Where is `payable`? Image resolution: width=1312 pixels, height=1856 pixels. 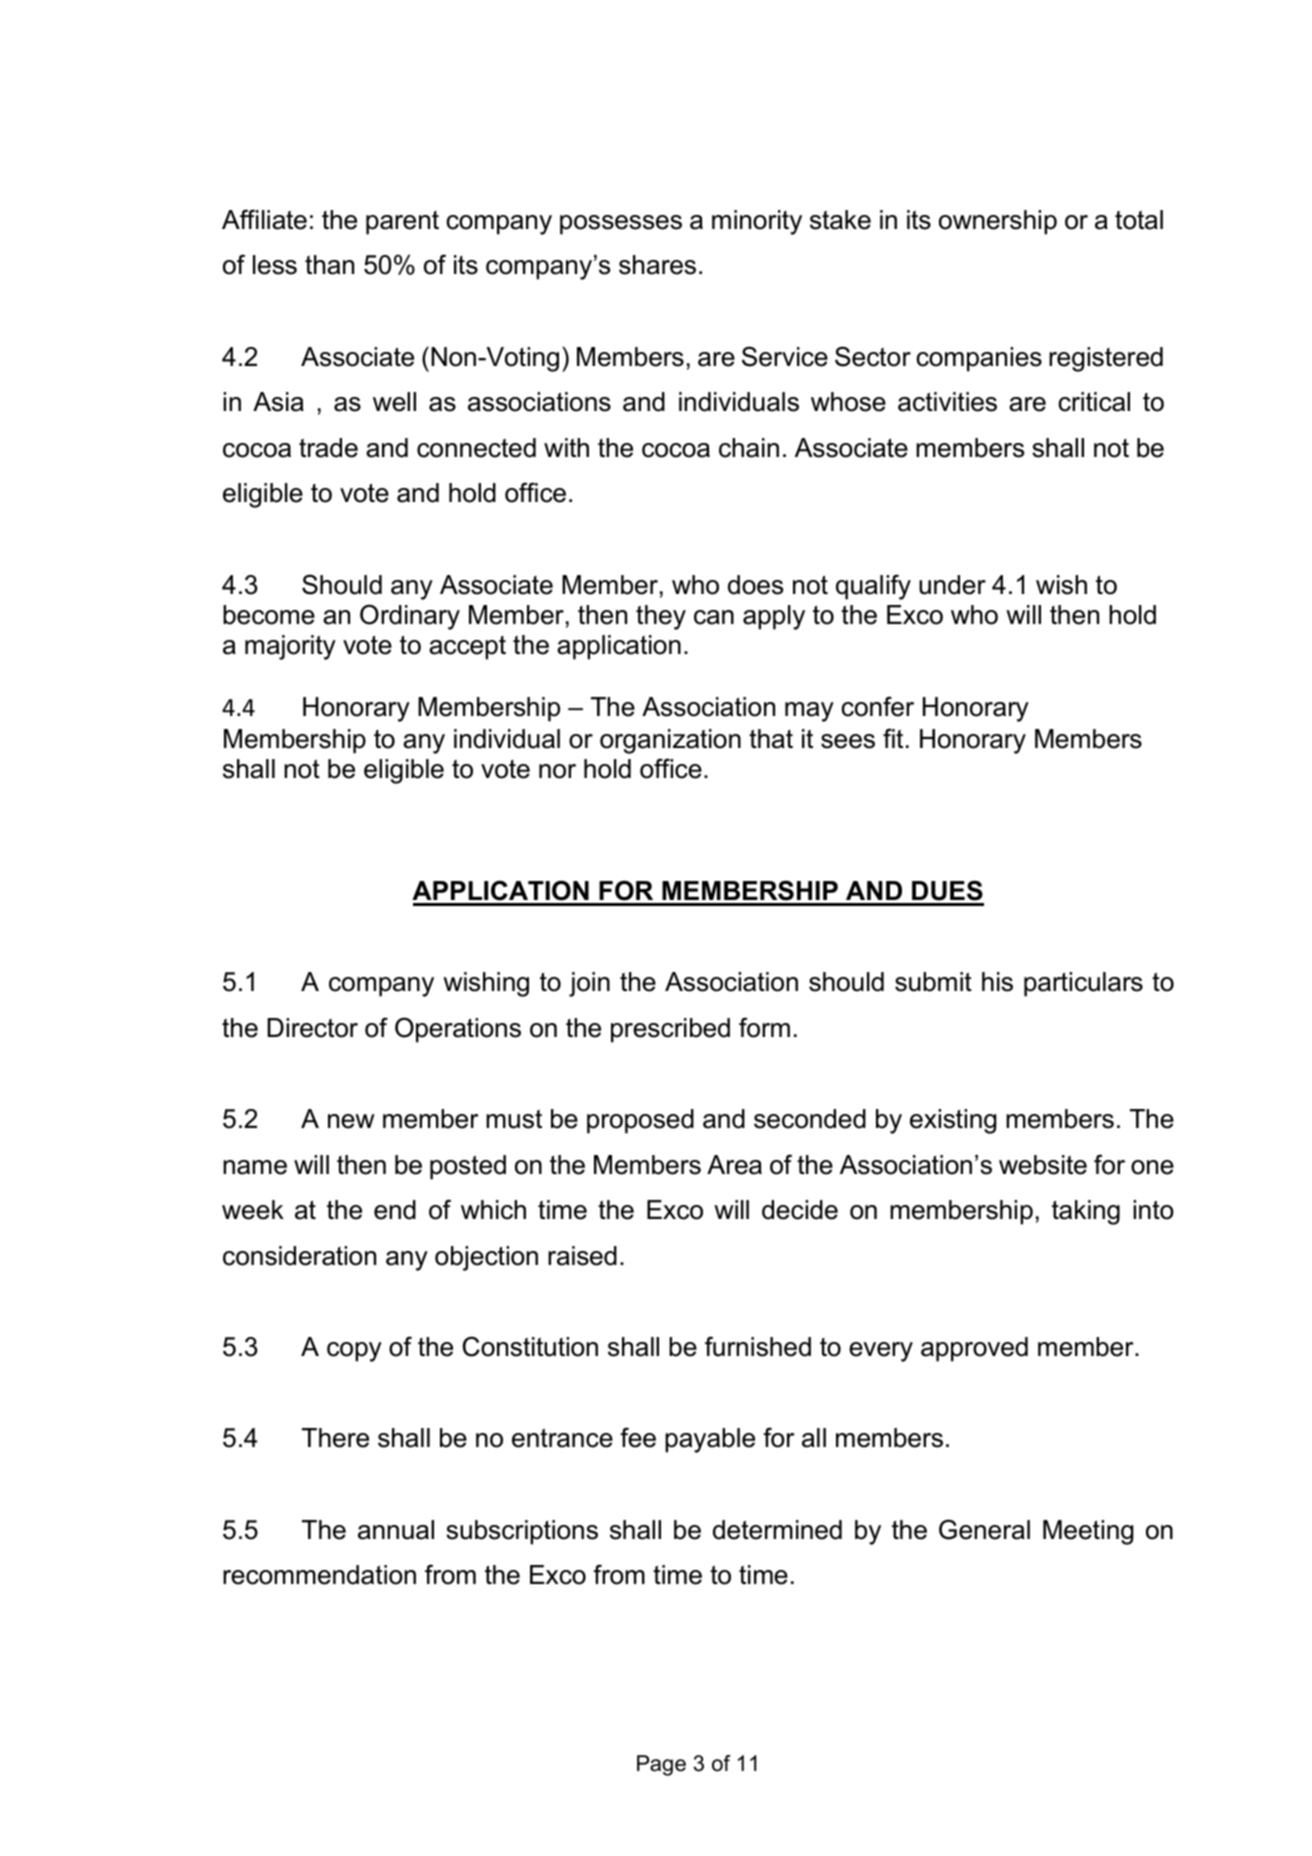 payable is located at coordinates (710, 1440).
